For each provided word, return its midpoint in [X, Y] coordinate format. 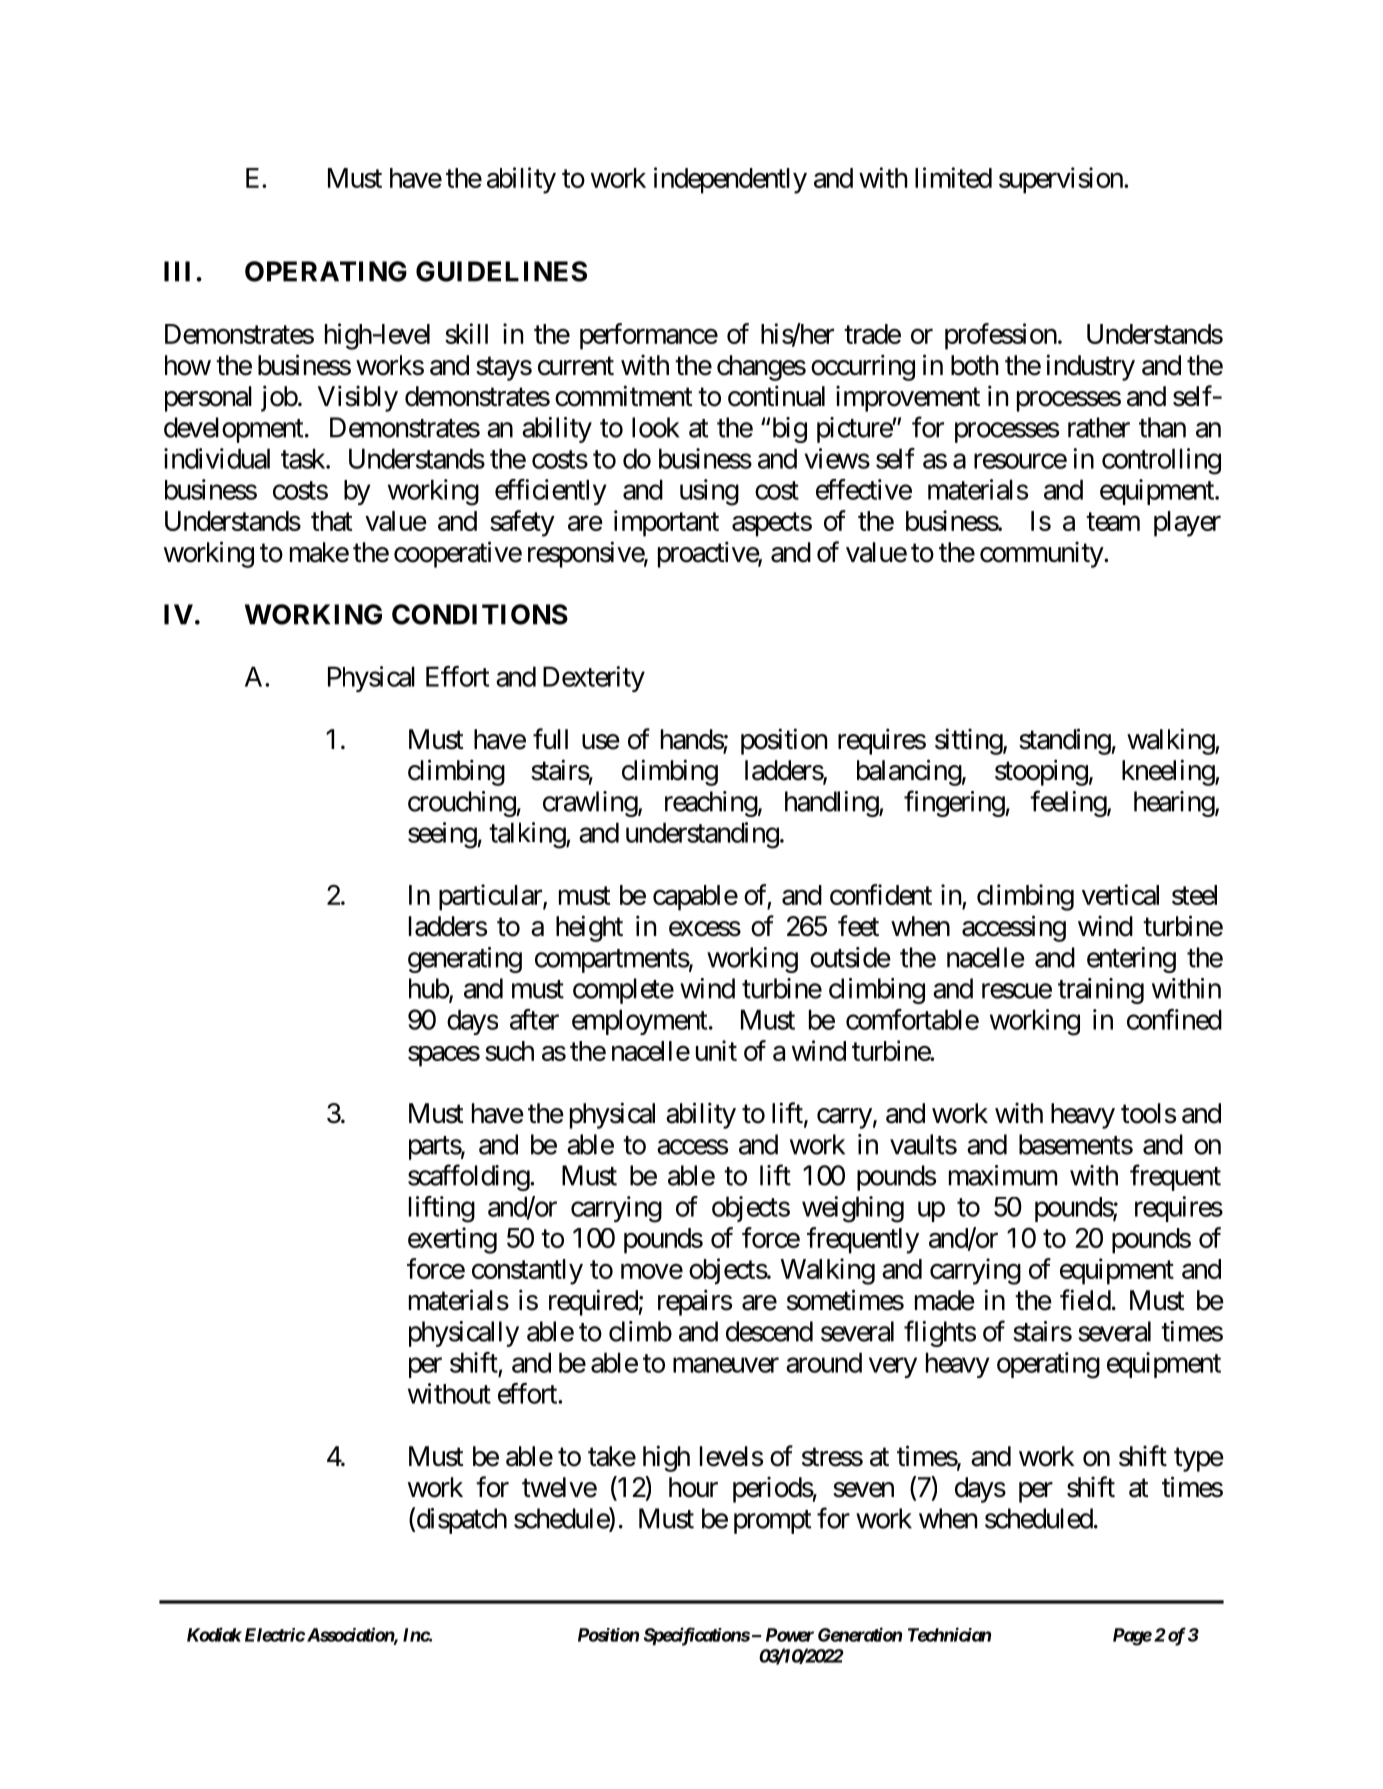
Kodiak [214, 1634]
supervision [1061, 180]
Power [790, 1635]
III [177, 271]
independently [730, 180]
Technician [949, 1634]
